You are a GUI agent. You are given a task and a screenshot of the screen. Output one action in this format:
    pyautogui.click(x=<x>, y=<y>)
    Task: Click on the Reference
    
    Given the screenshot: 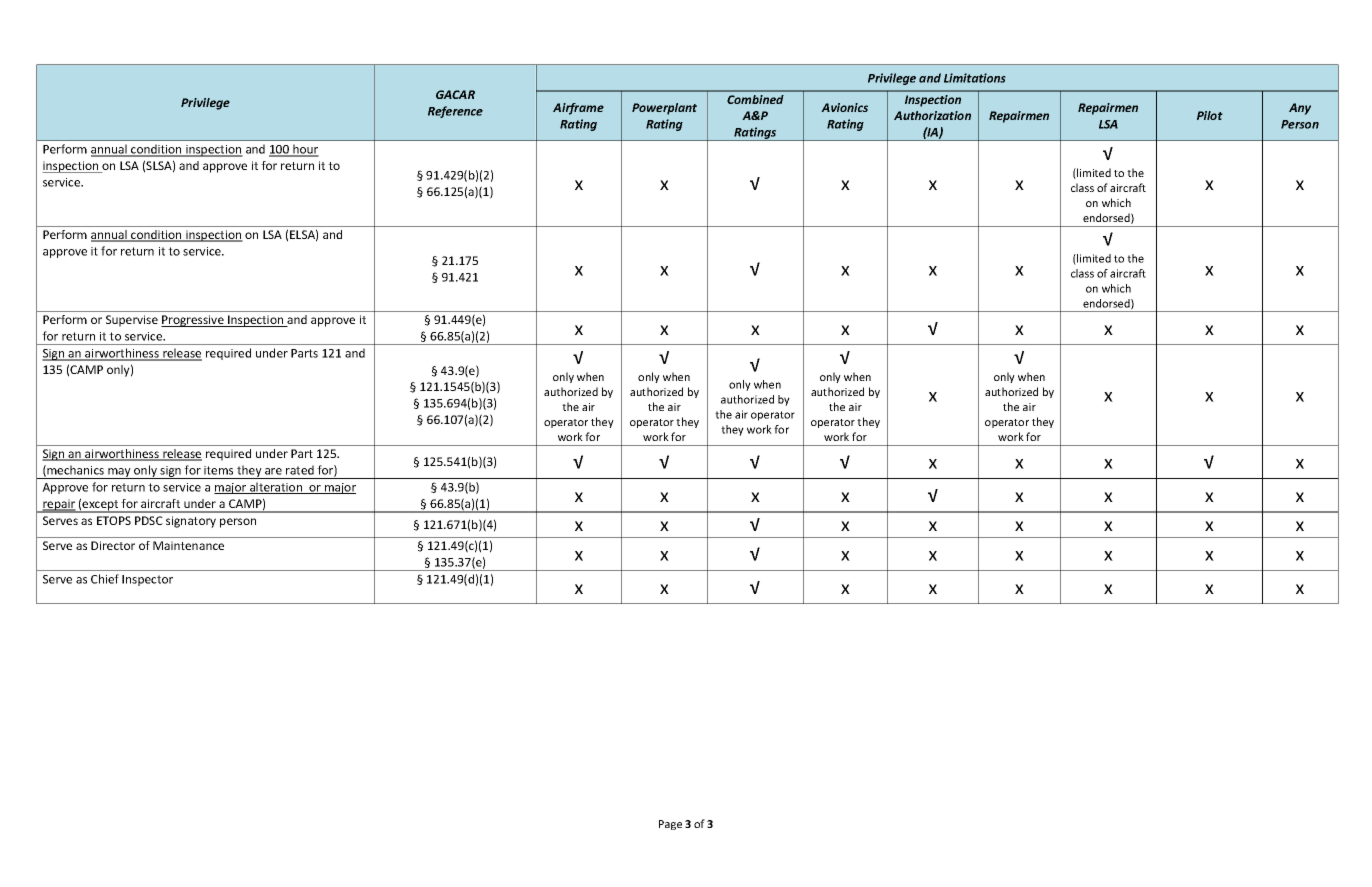 What is the action you would take?
    pyautogui.click(x=455, y=112)
